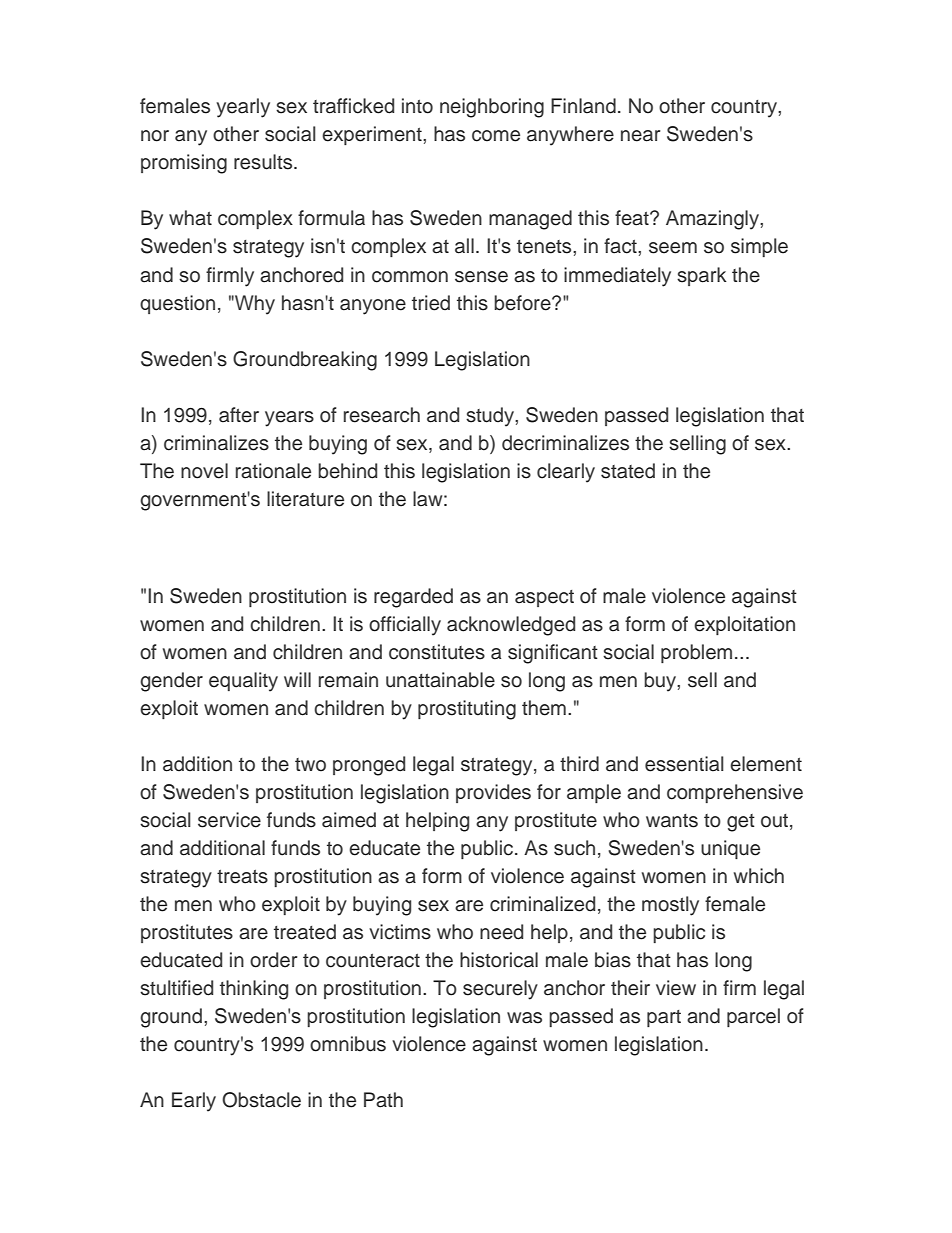 This screenshot has height=1233, width=952. I want to click on regarded, so click(413, 598).
